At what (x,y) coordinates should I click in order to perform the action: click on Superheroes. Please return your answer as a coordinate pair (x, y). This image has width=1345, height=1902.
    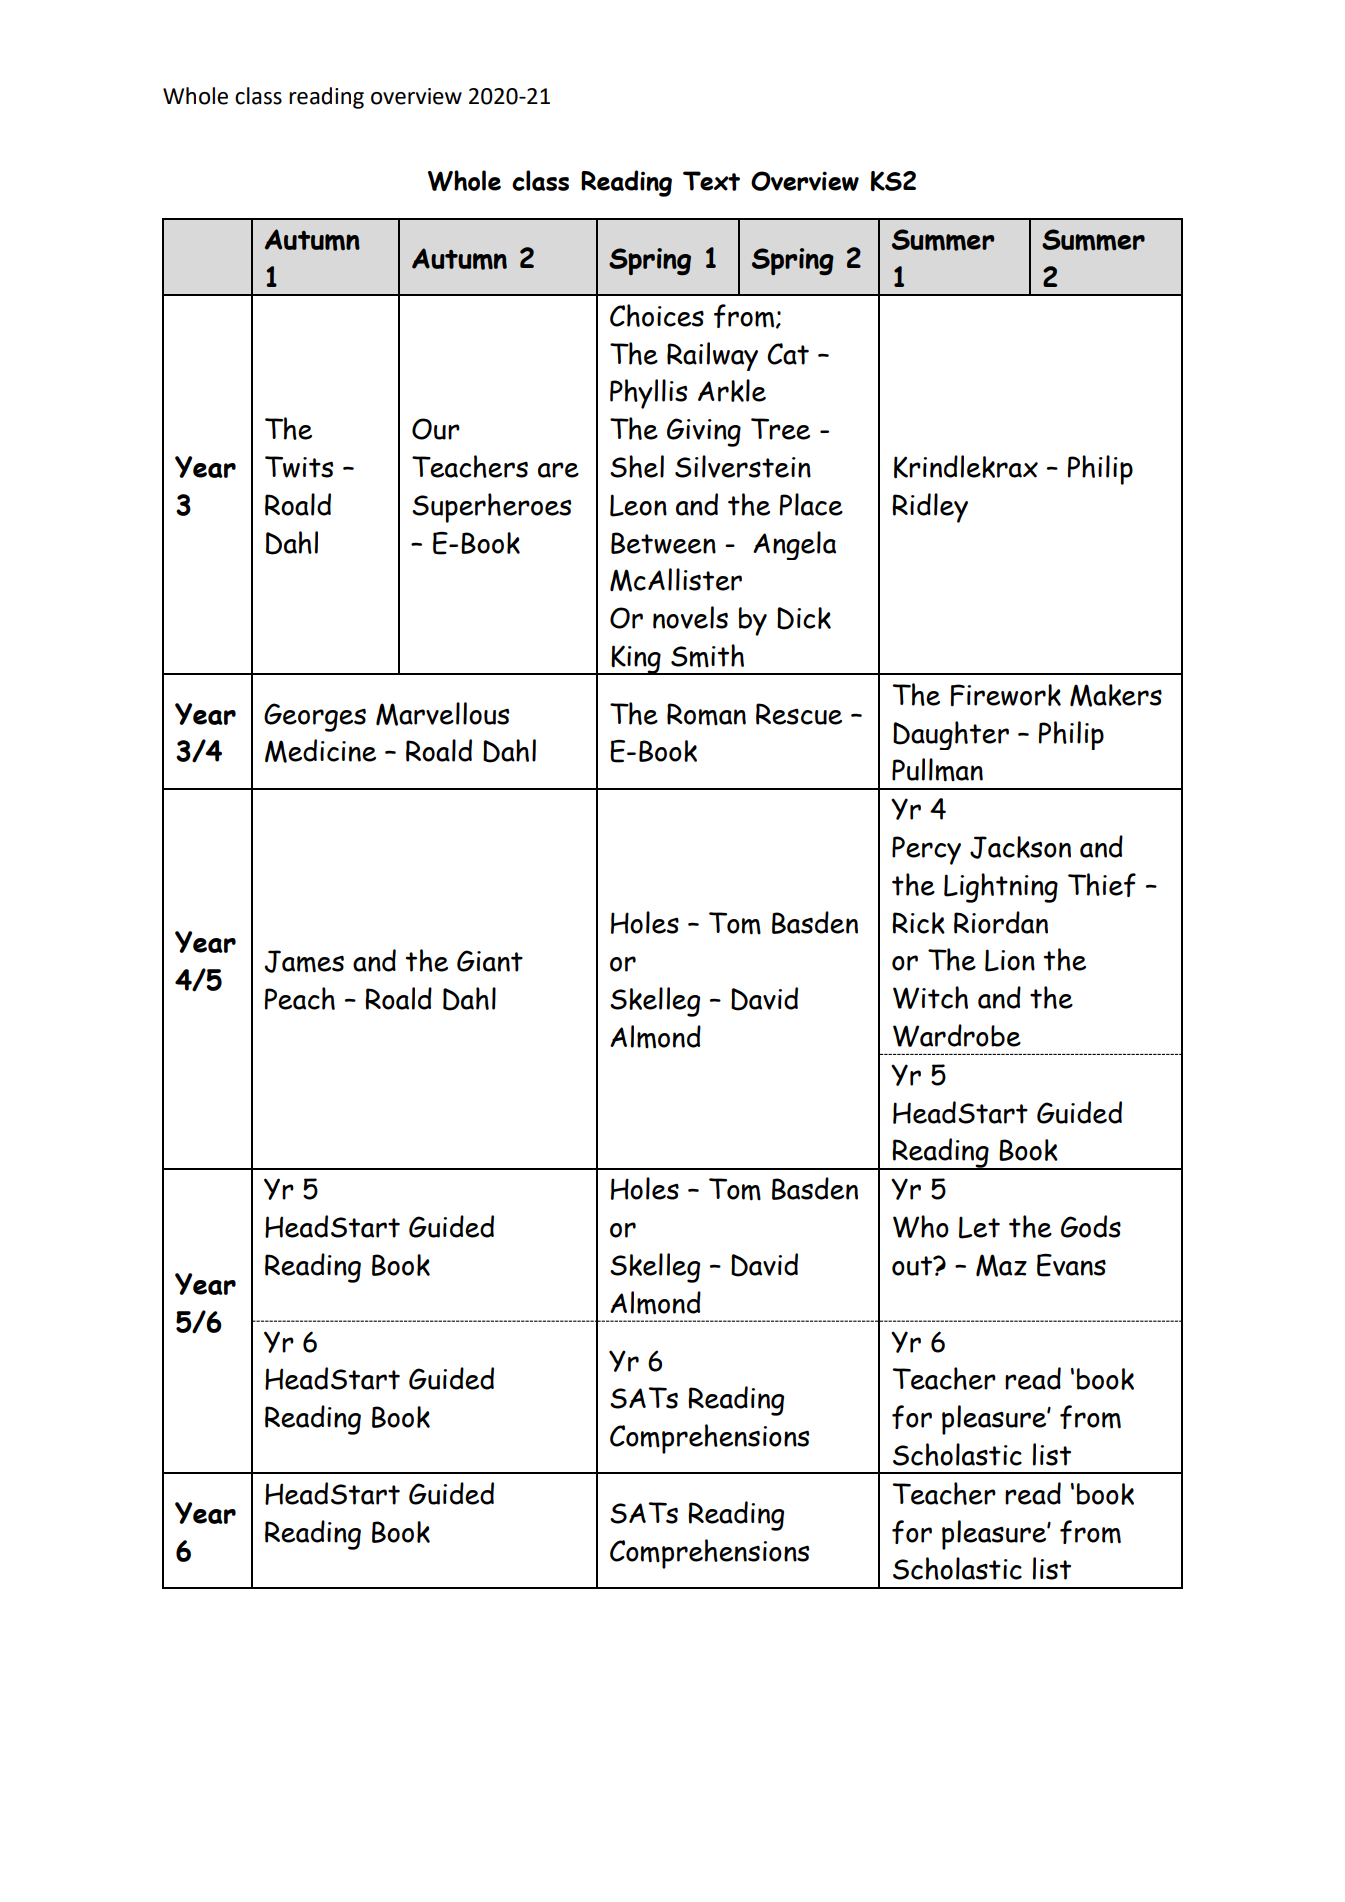
    Looking at the image, I should click on (491, 508).
